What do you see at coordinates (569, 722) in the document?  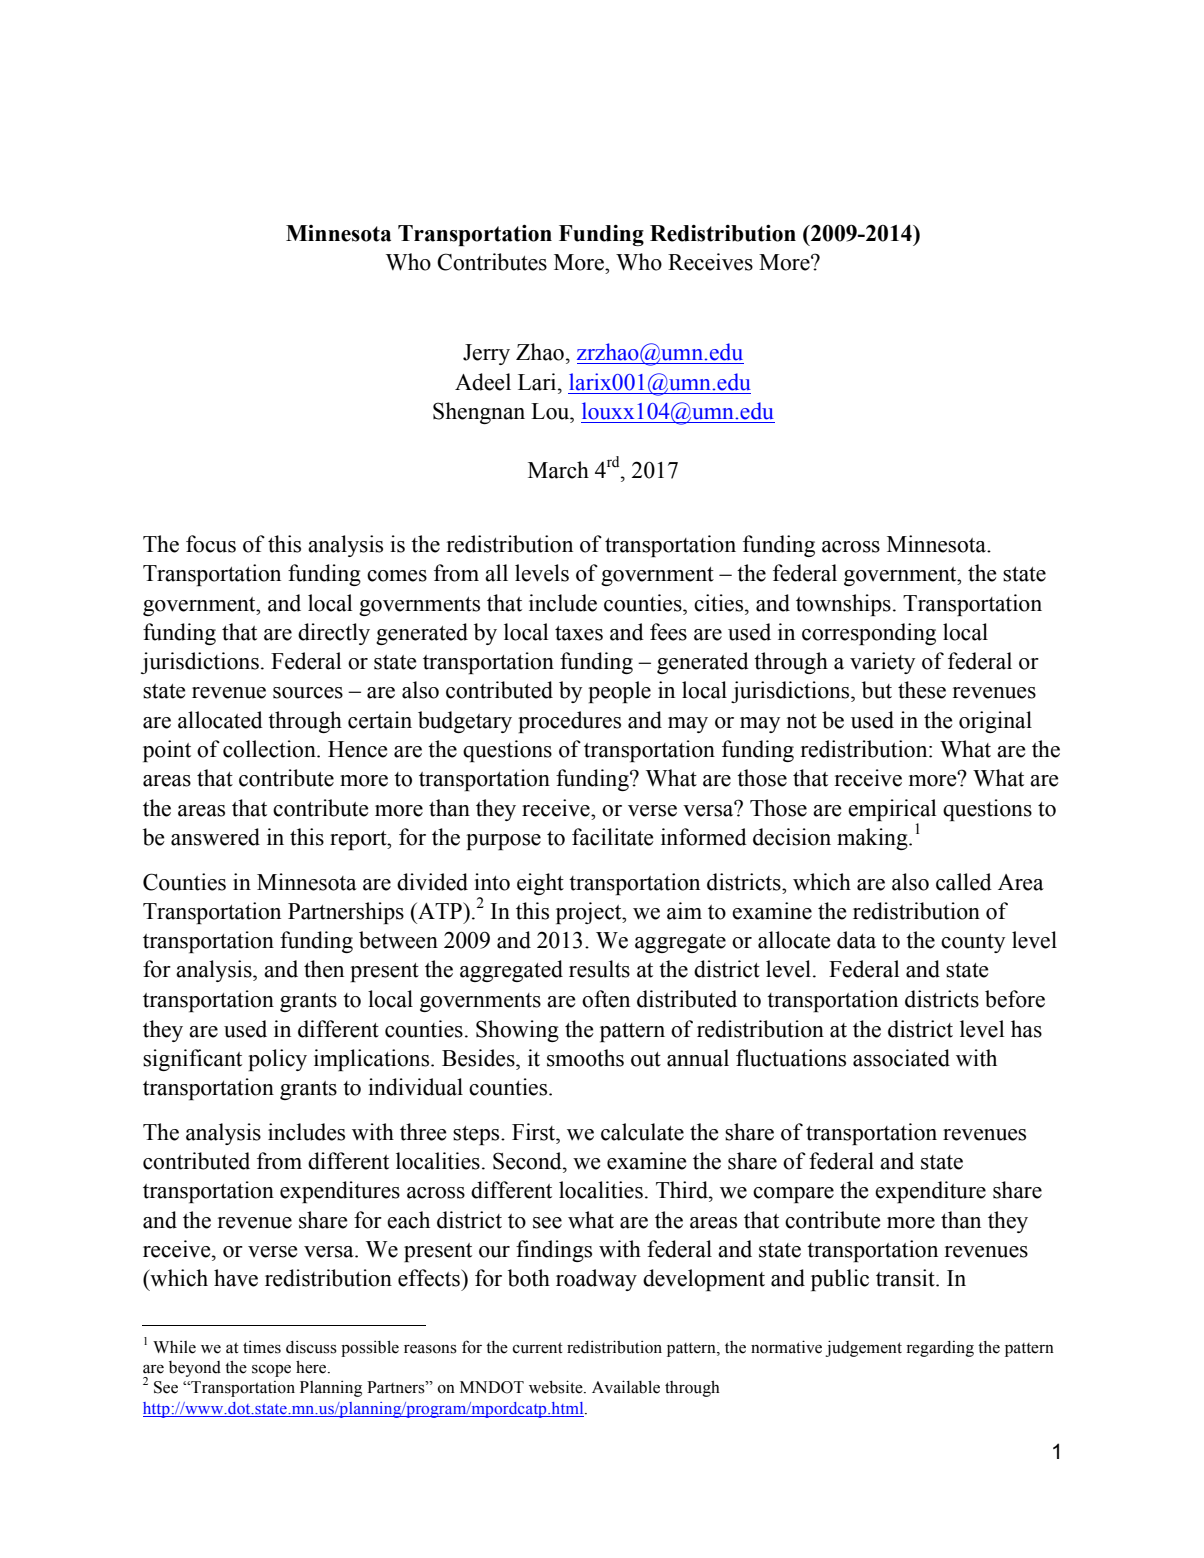 I see `procedures` at bounding box center [569, 722].
